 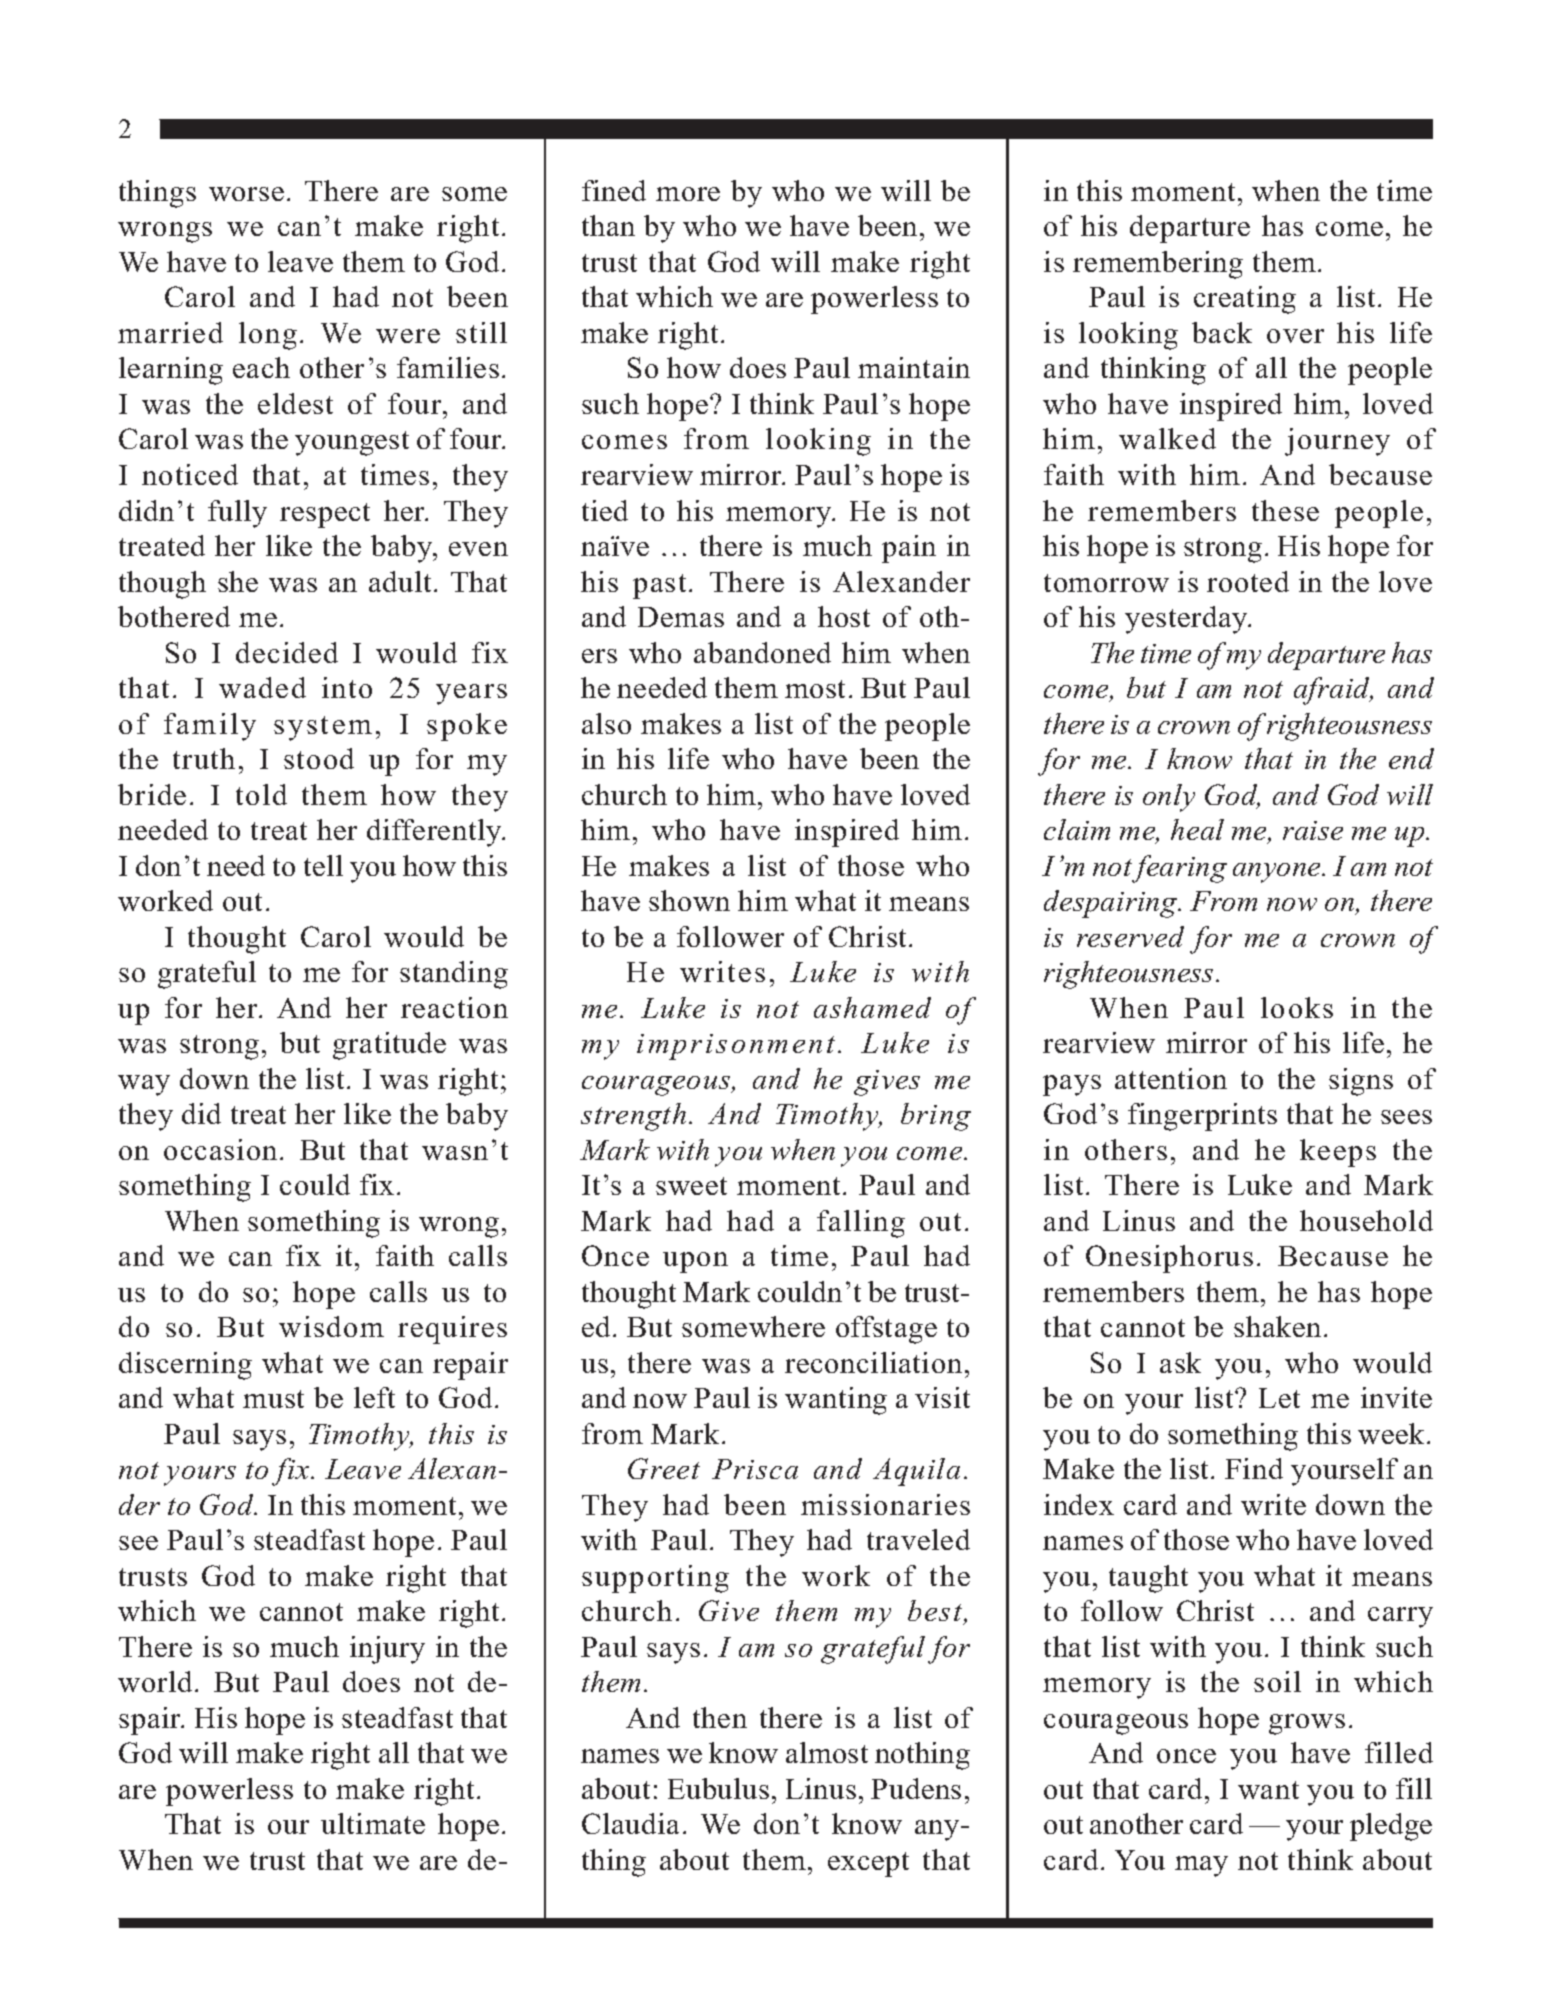 I want to click on shown, so click(x=689, y=900).
